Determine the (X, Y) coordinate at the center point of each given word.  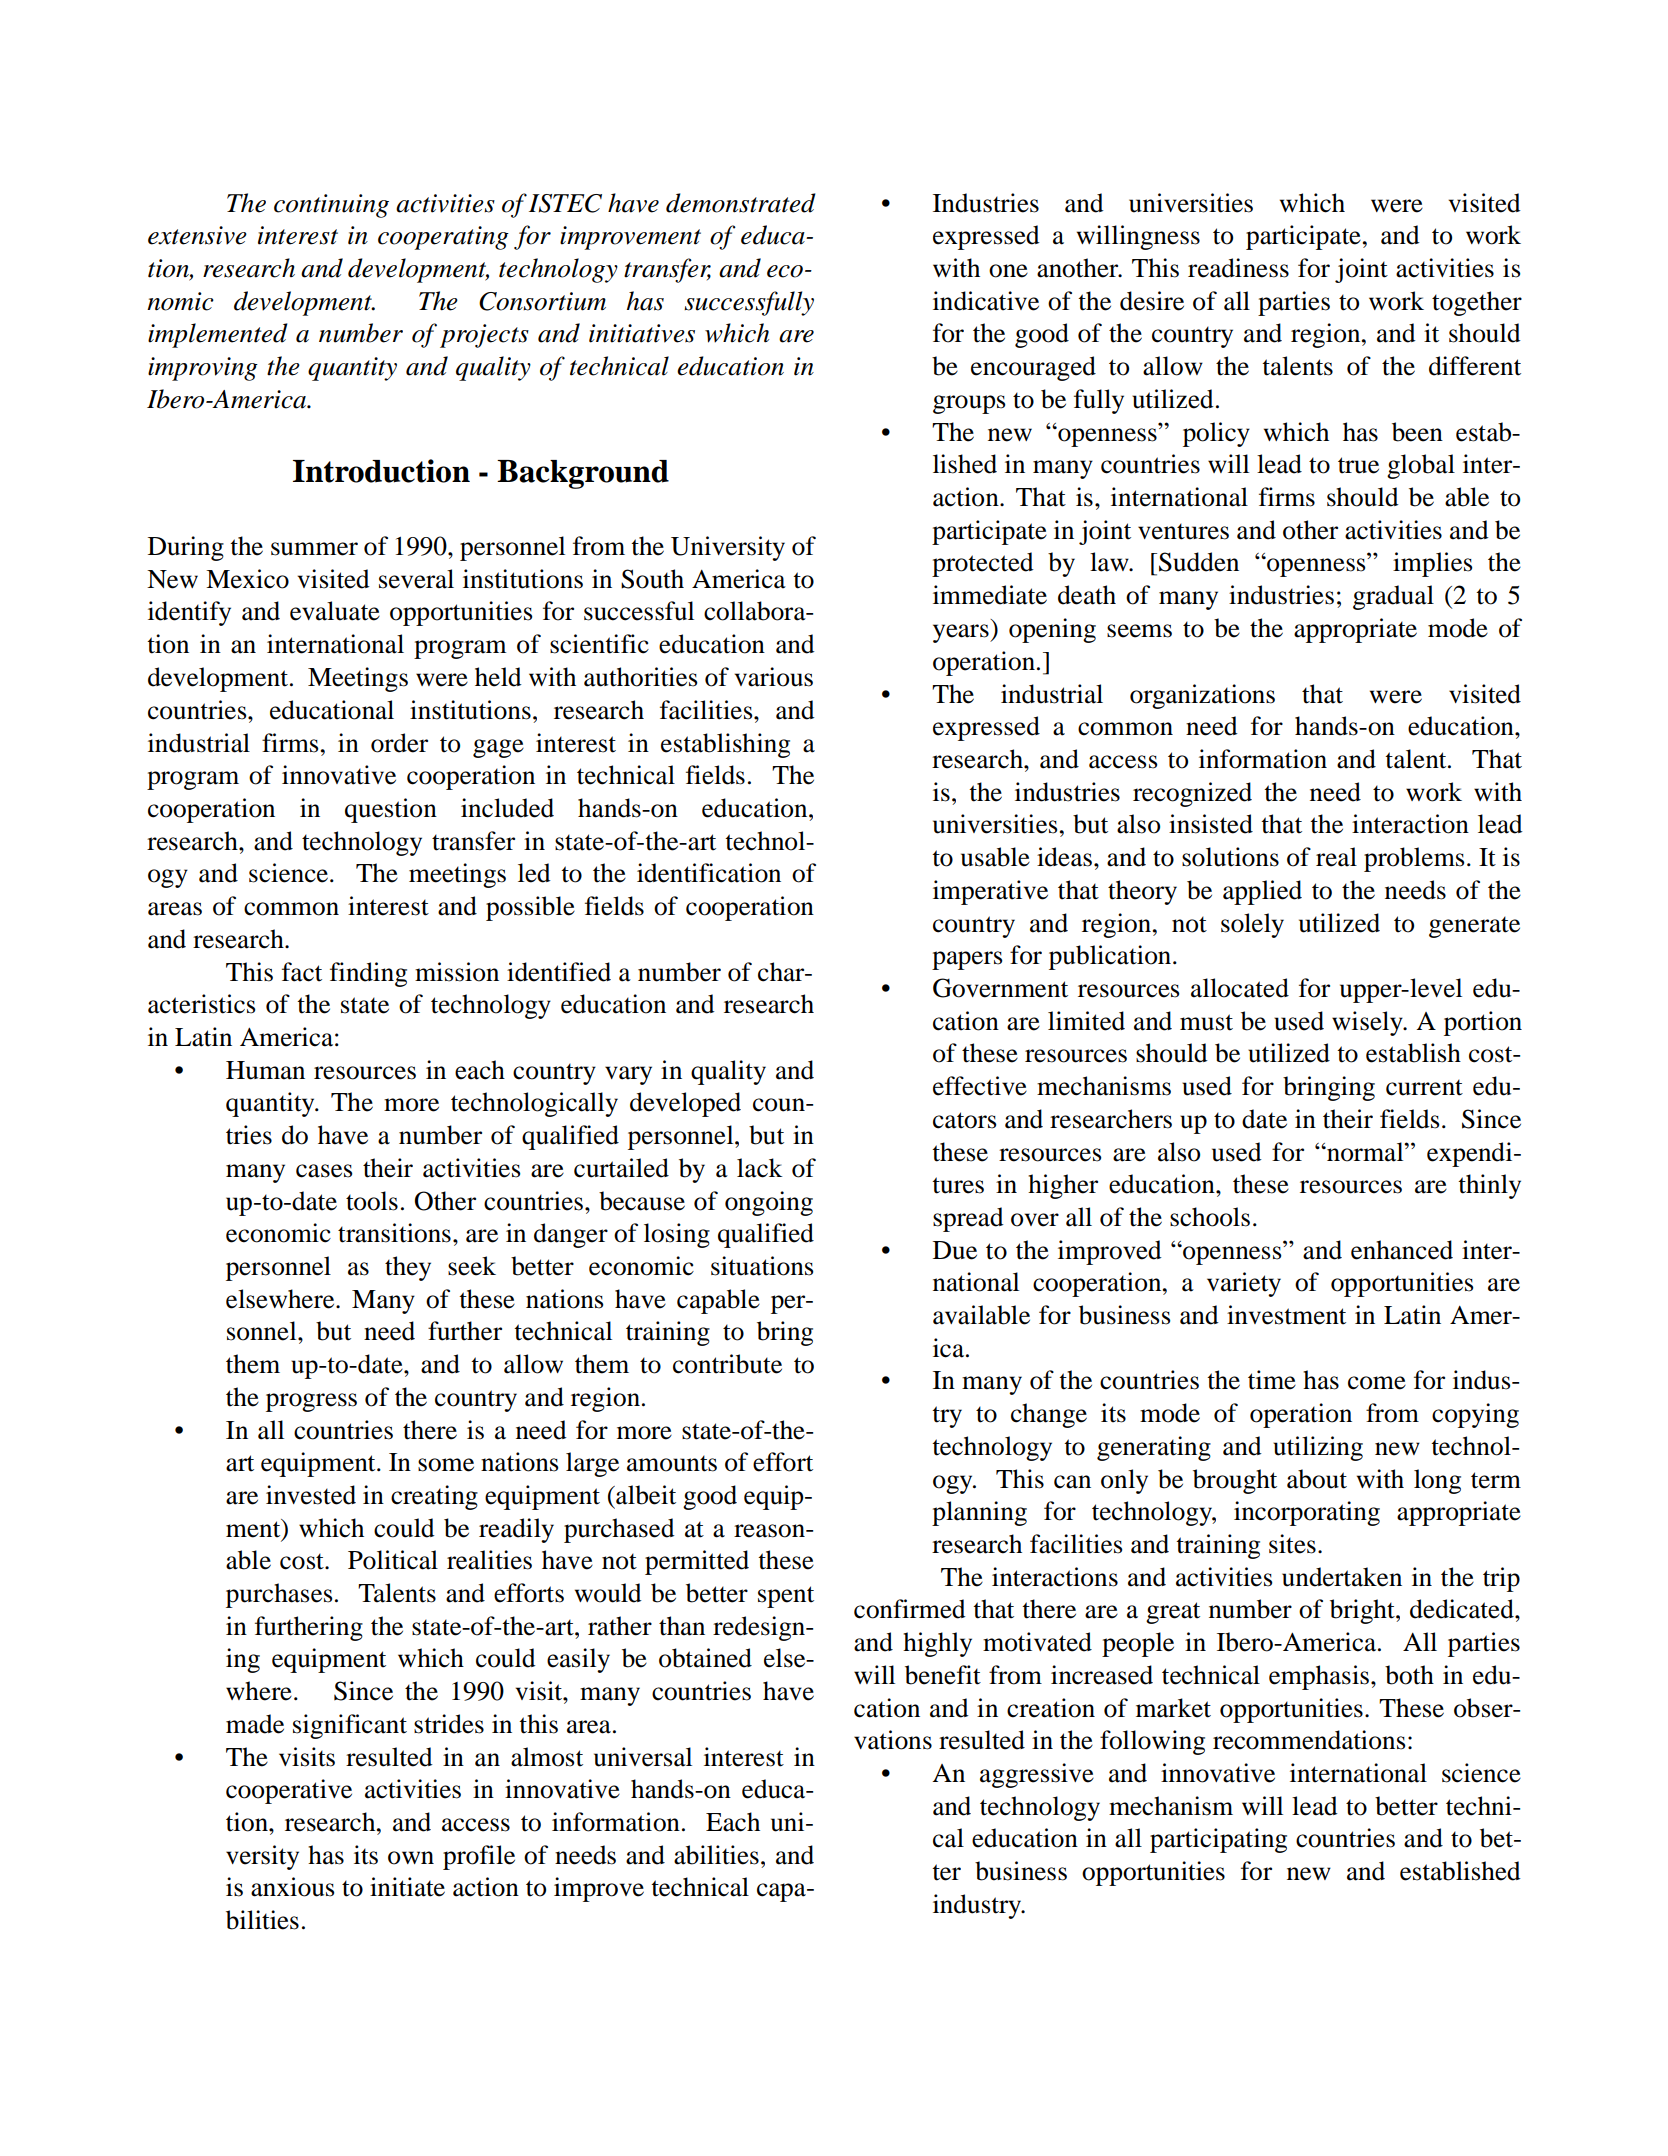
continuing (331, 206)
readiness (1238, 268)
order (399, 743)
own (411, 1858)
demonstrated (741, 203)
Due (955, 1250)
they (408, 1268)
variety (1244, 1284)
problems (1414, 859)
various (774, 677)
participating (1218, 1840)
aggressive (1037, 1775)
